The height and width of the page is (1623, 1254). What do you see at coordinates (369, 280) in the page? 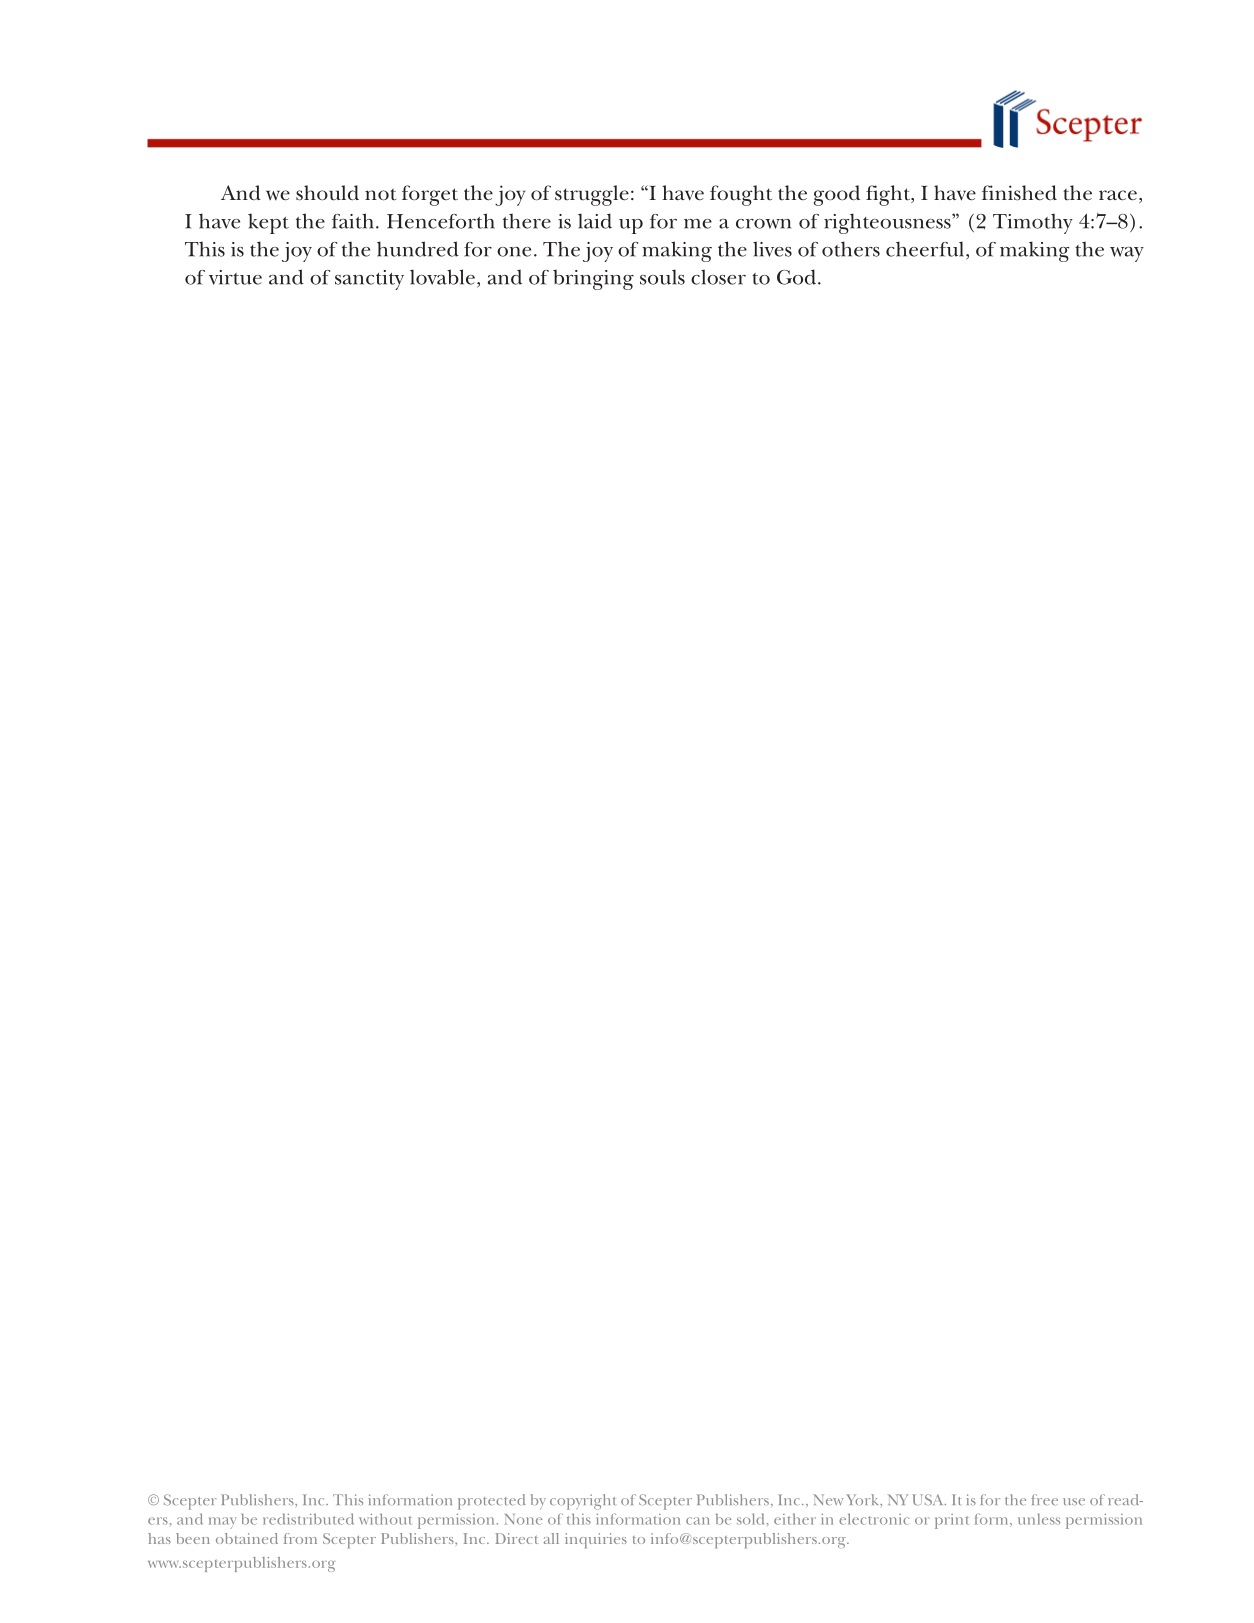
I see `sanctity` at bounding box center [369, 280].
